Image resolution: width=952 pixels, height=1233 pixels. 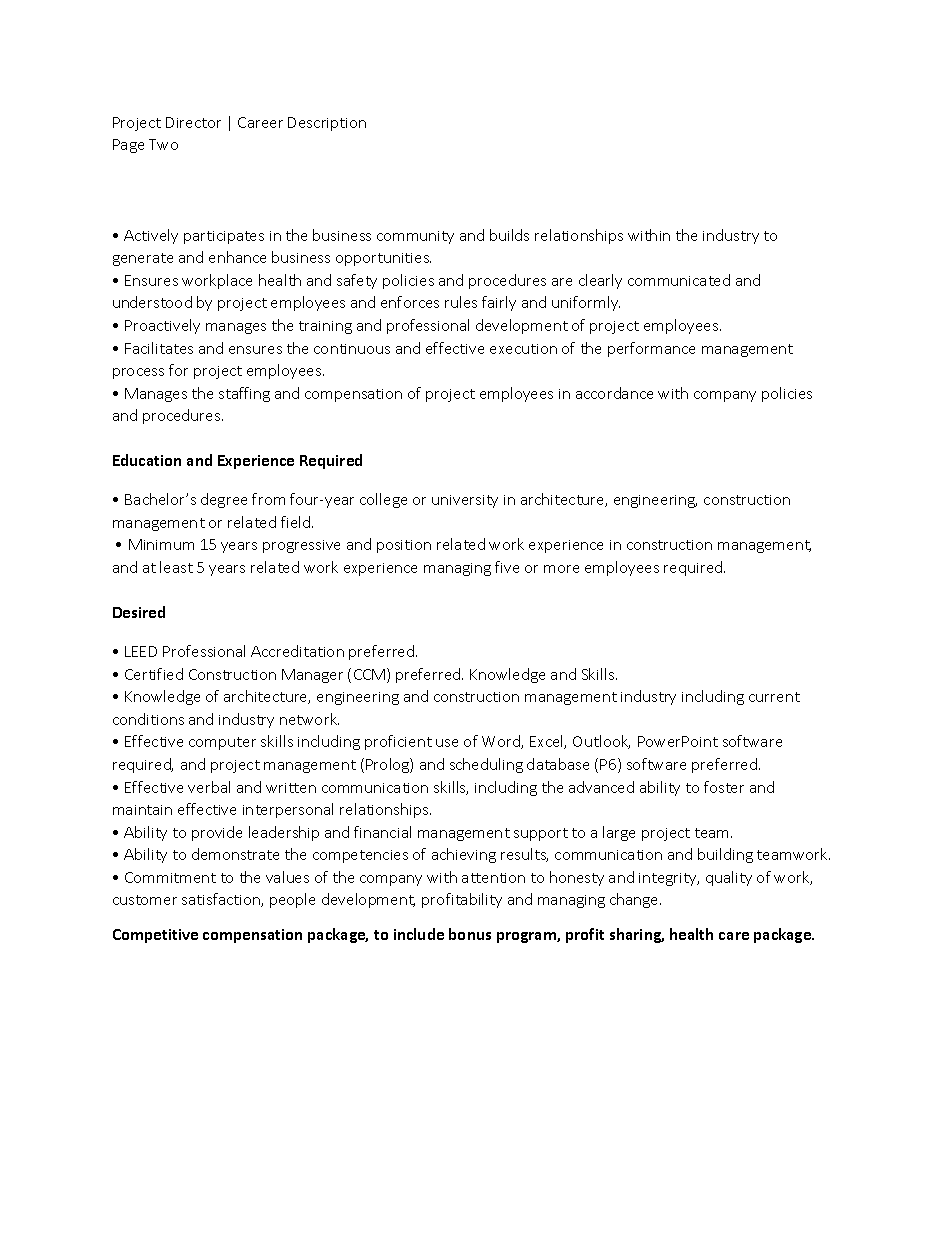 I want to click on Description, so click(x=327, y=124).
